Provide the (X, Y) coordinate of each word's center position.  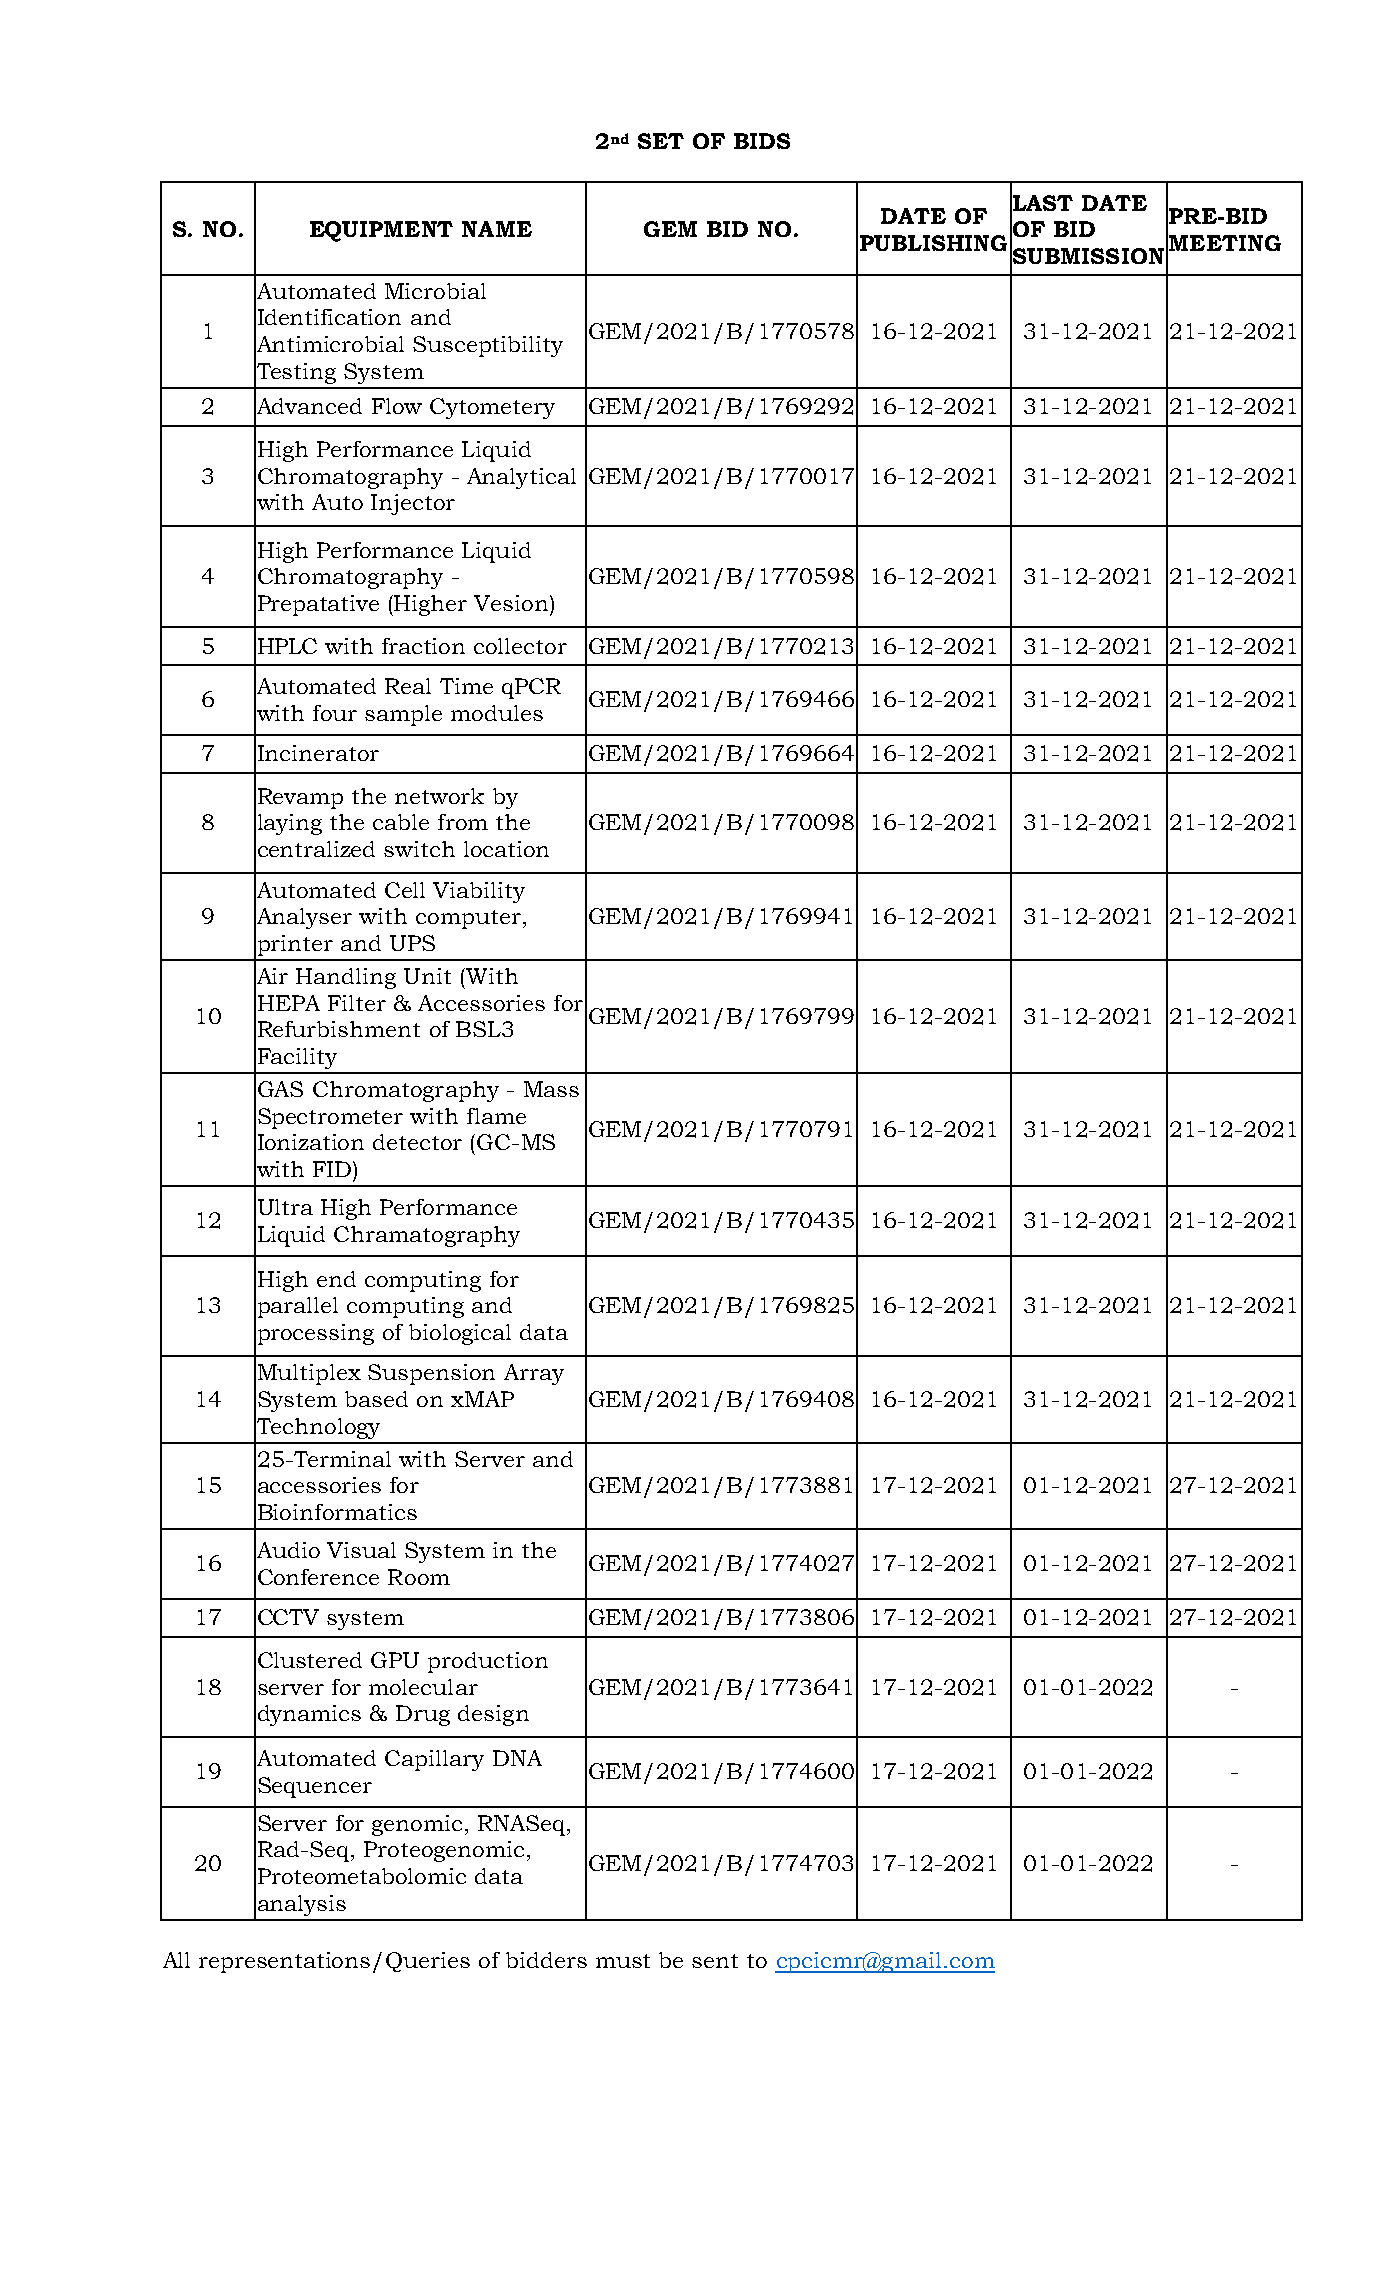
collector (520, 646)
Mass (551, 1089)
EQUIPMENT (381, 231)
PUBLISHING (933, 243)
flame (496, 1116)
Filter (357, 1003)
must (623, 1961)
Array (534, 1374)
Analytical (521, 478)
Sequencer (315, 1787)
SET (661, 141)
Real (408, 686)
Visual (361, 1550)
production (488, 1662)
